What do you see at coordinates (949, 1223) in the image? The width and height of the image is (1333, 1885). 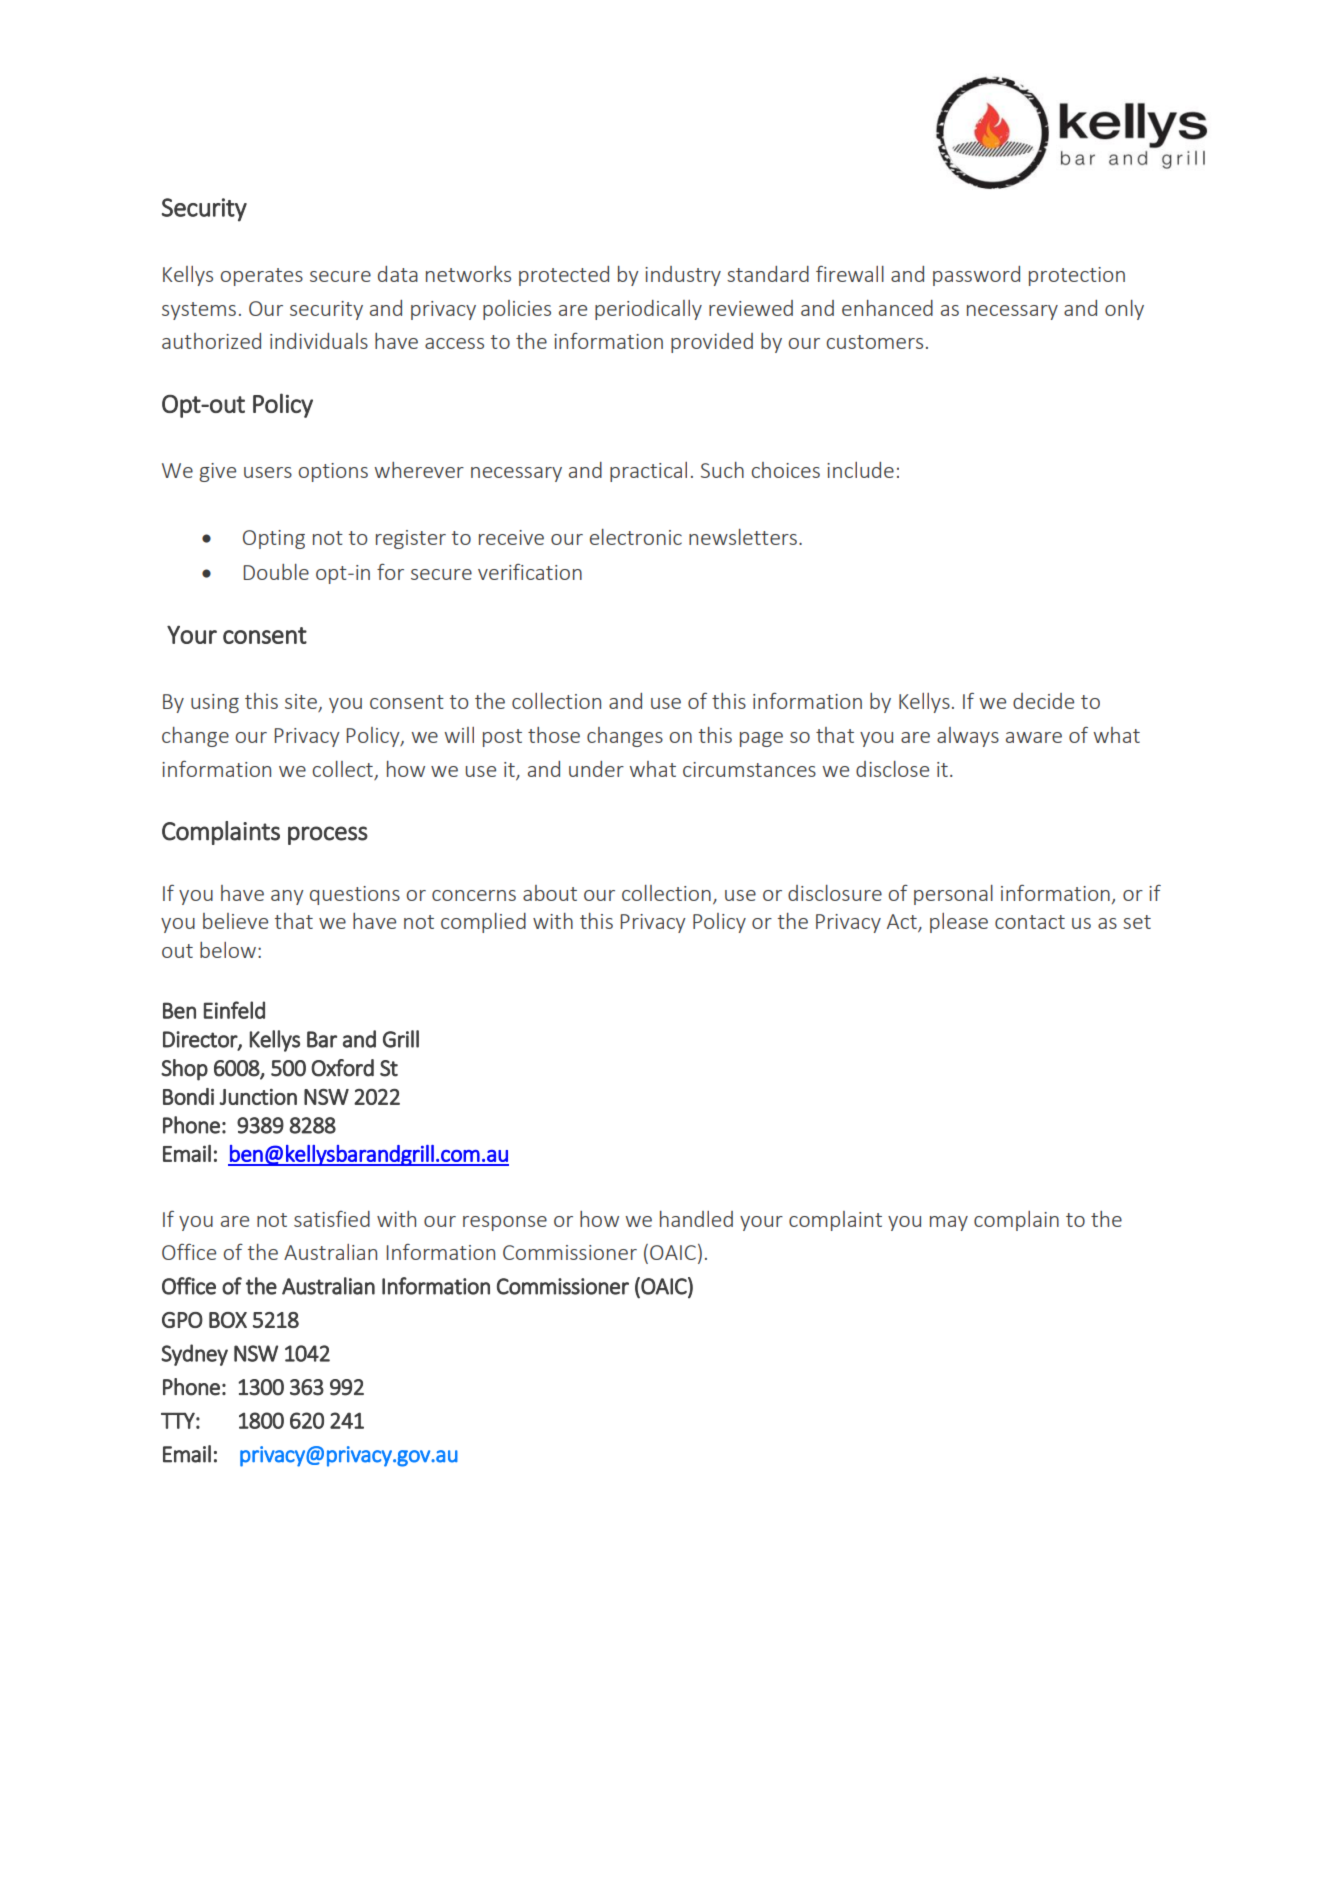 I see `may` at bounding box center [949, 1223].
